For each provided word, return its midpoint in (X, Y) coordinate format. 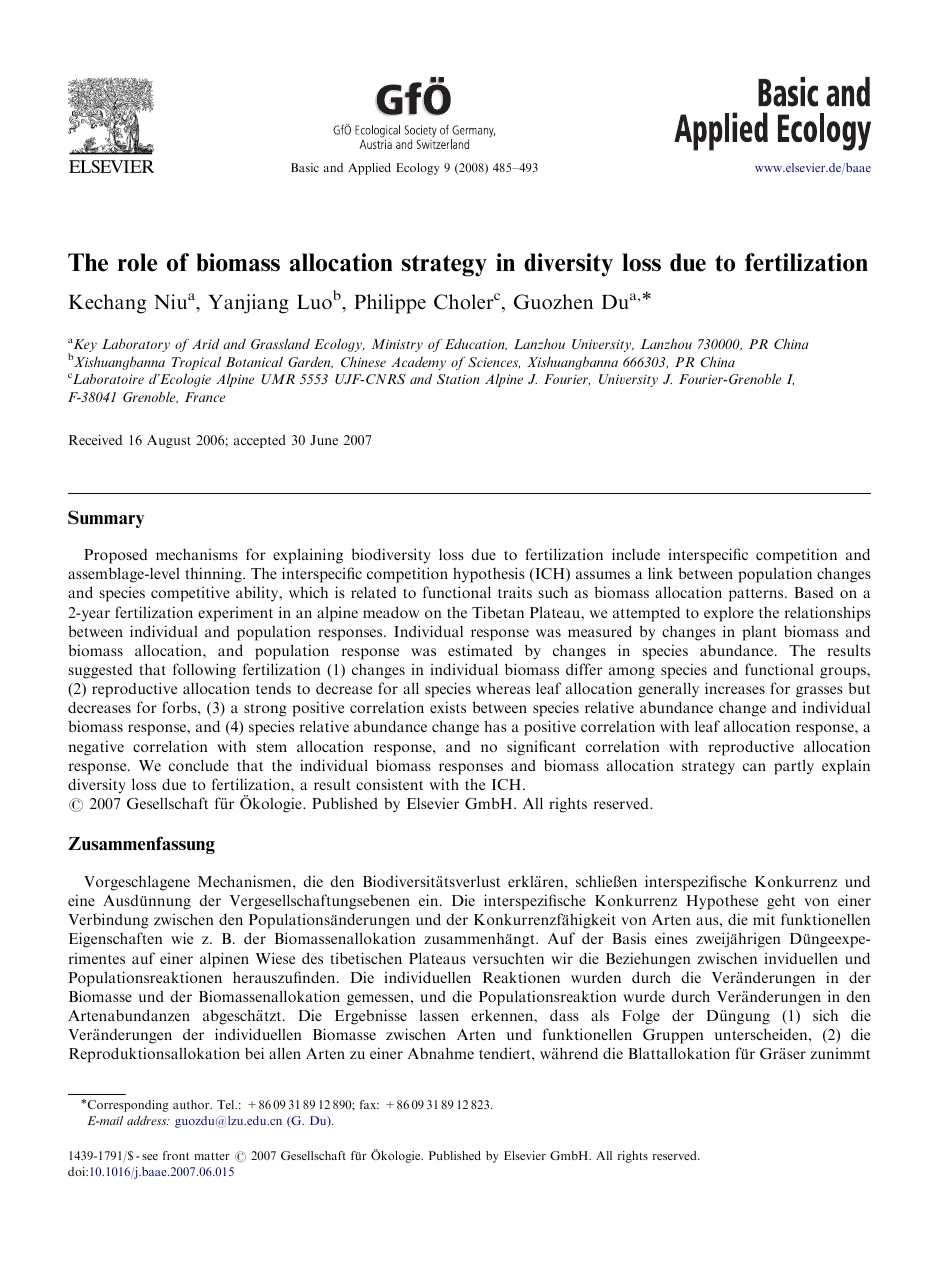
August (169, 441)
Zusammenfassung (141, 845)
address (148, 1120)
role (137, 262)
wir (562, 958)
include (636, 554)
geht (781, 902)
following (204, 671)
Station (458, 379)
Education (476, 344)
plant (759, 633)
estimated (480, 650)
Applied (369, 169)
